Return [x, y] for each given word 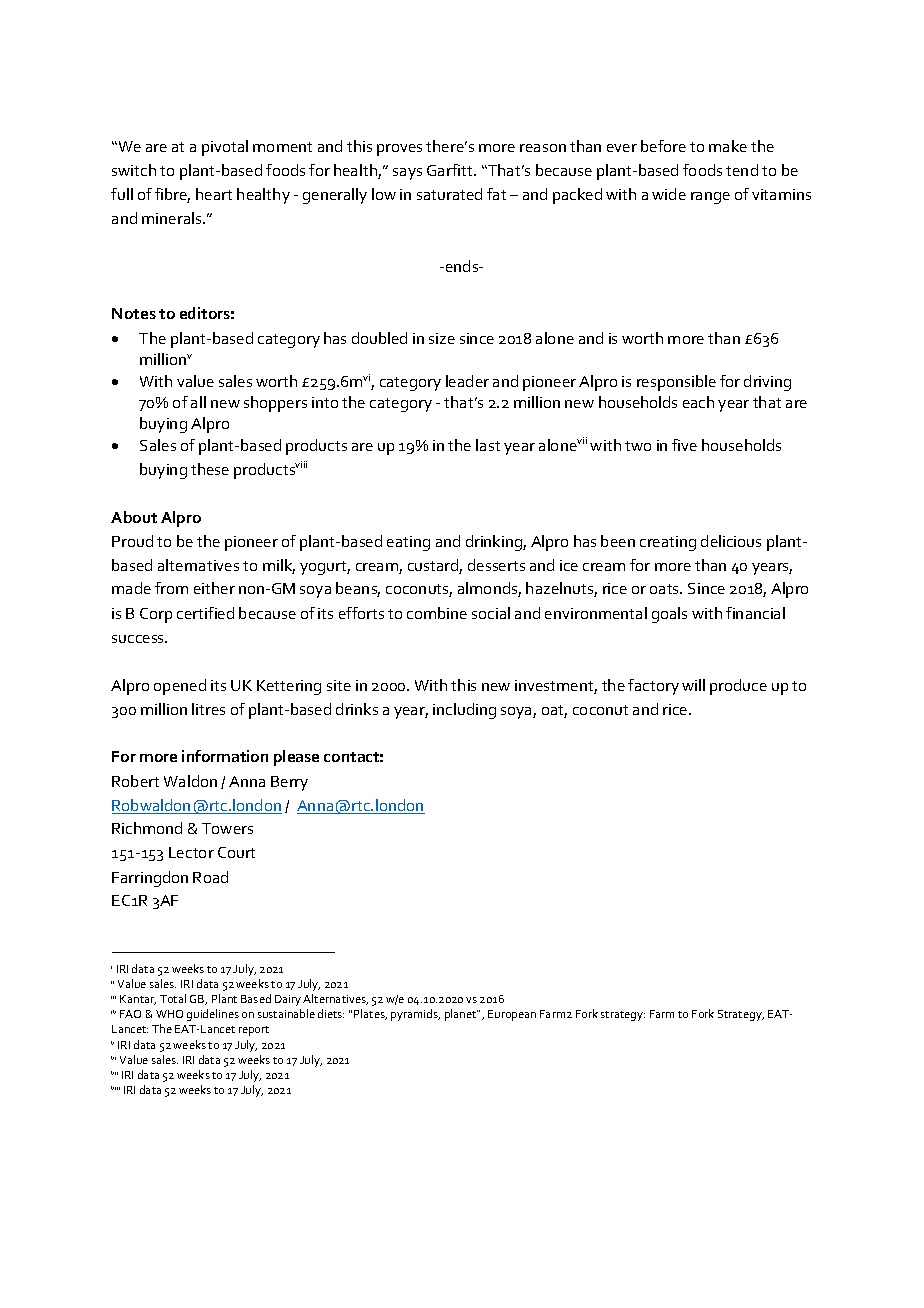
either [214, 588]
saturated [449, 194]
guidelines [213, 1015]
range [710, 198]
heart [214, 194]
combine [437, 613]
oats [666, 589]
